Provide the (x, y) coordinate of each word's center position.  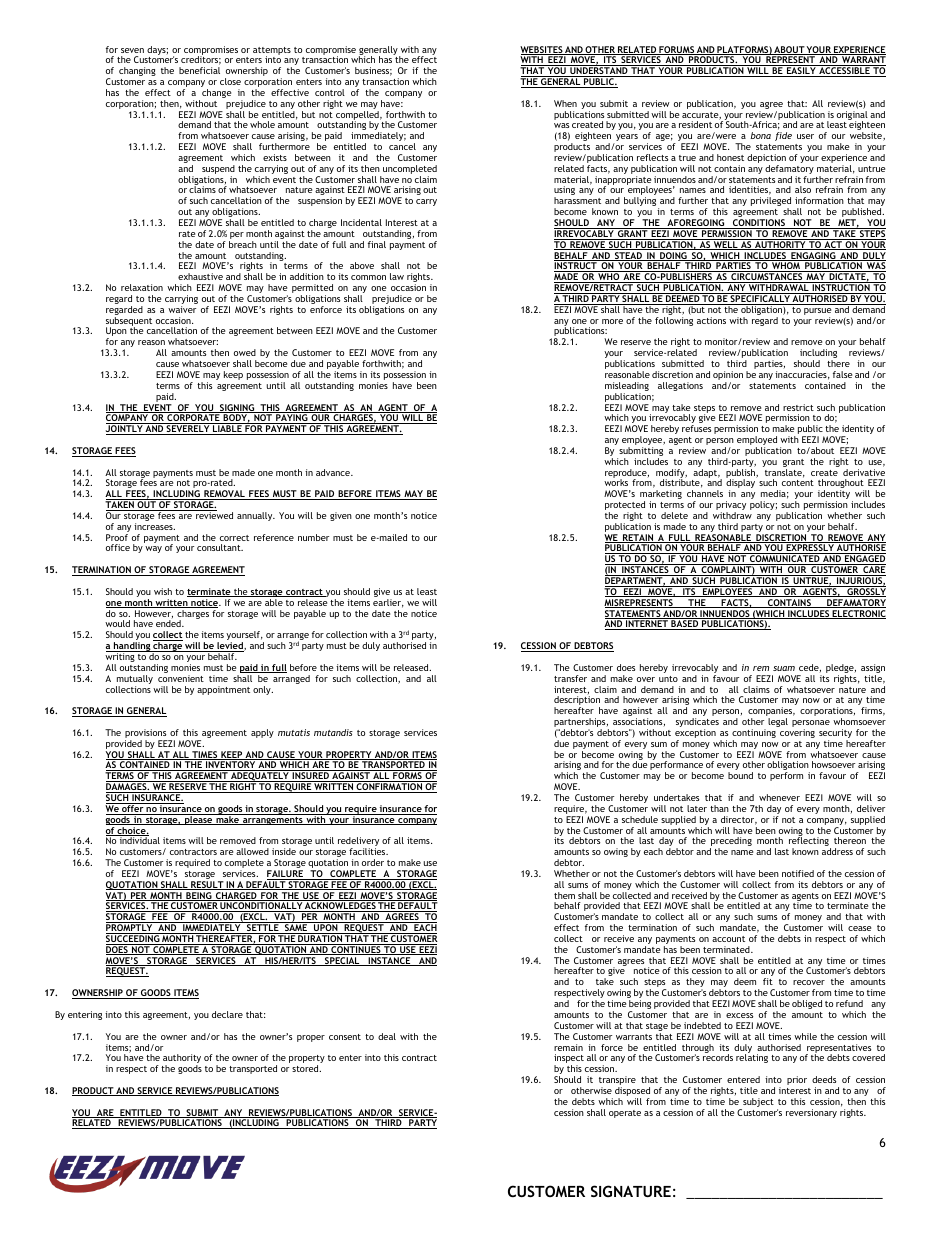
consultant (220, 547)
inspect (569, 1060)
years (626, 139)
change (216, 93)
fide (783, 136)
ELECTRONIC (858, 614)
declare (227, 1014)
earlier (388, 603)
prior (797, 1080)
